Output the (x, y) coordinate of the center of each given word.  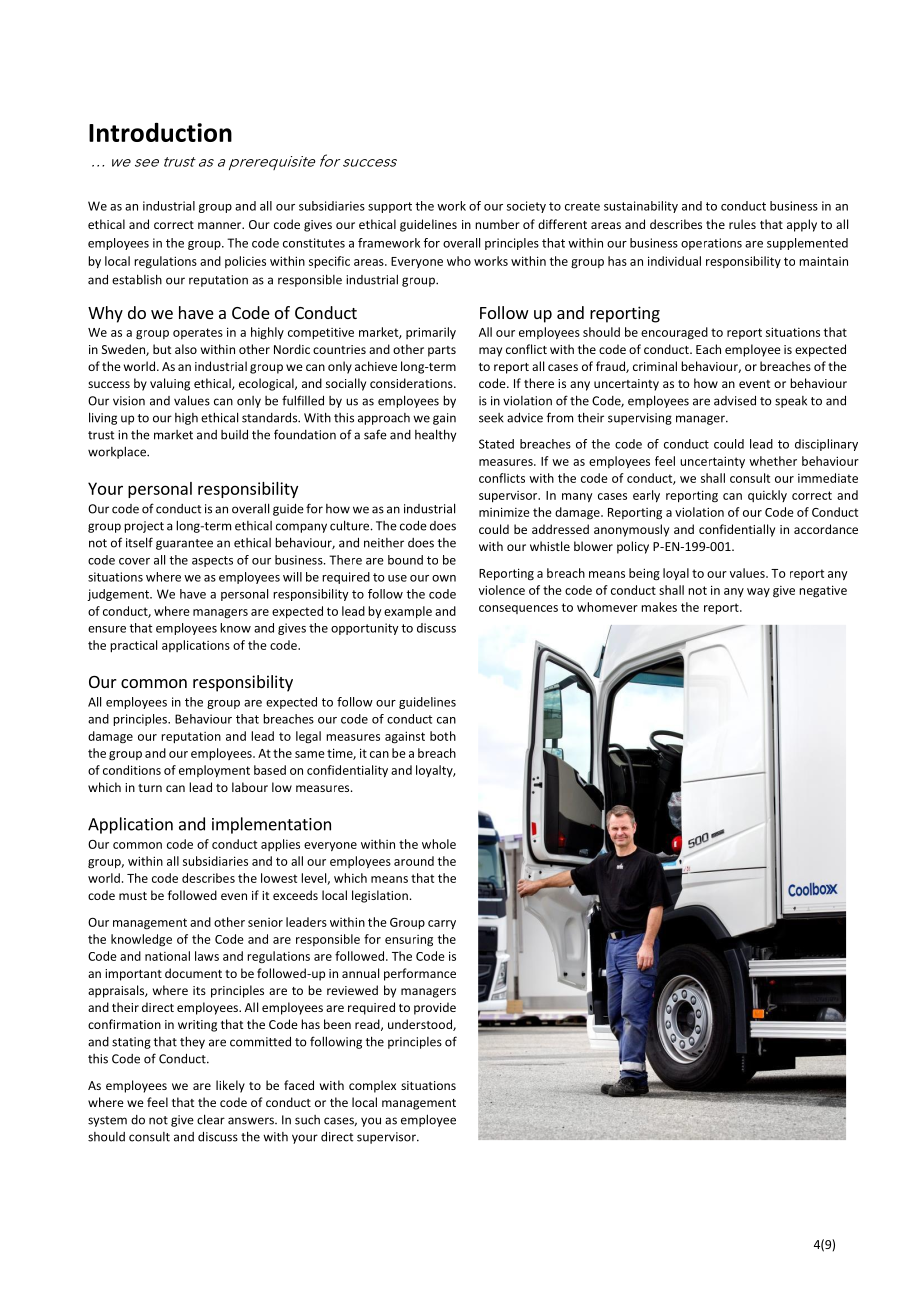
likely (230, 1086)
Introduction (160, 132)
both (443, 736)
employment (214, 771)
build (234, 434)
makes (659, 607)
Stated (496, 444)
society (526, 207)
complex (372, 1086)
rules (742, 224)
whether (773, 461)
